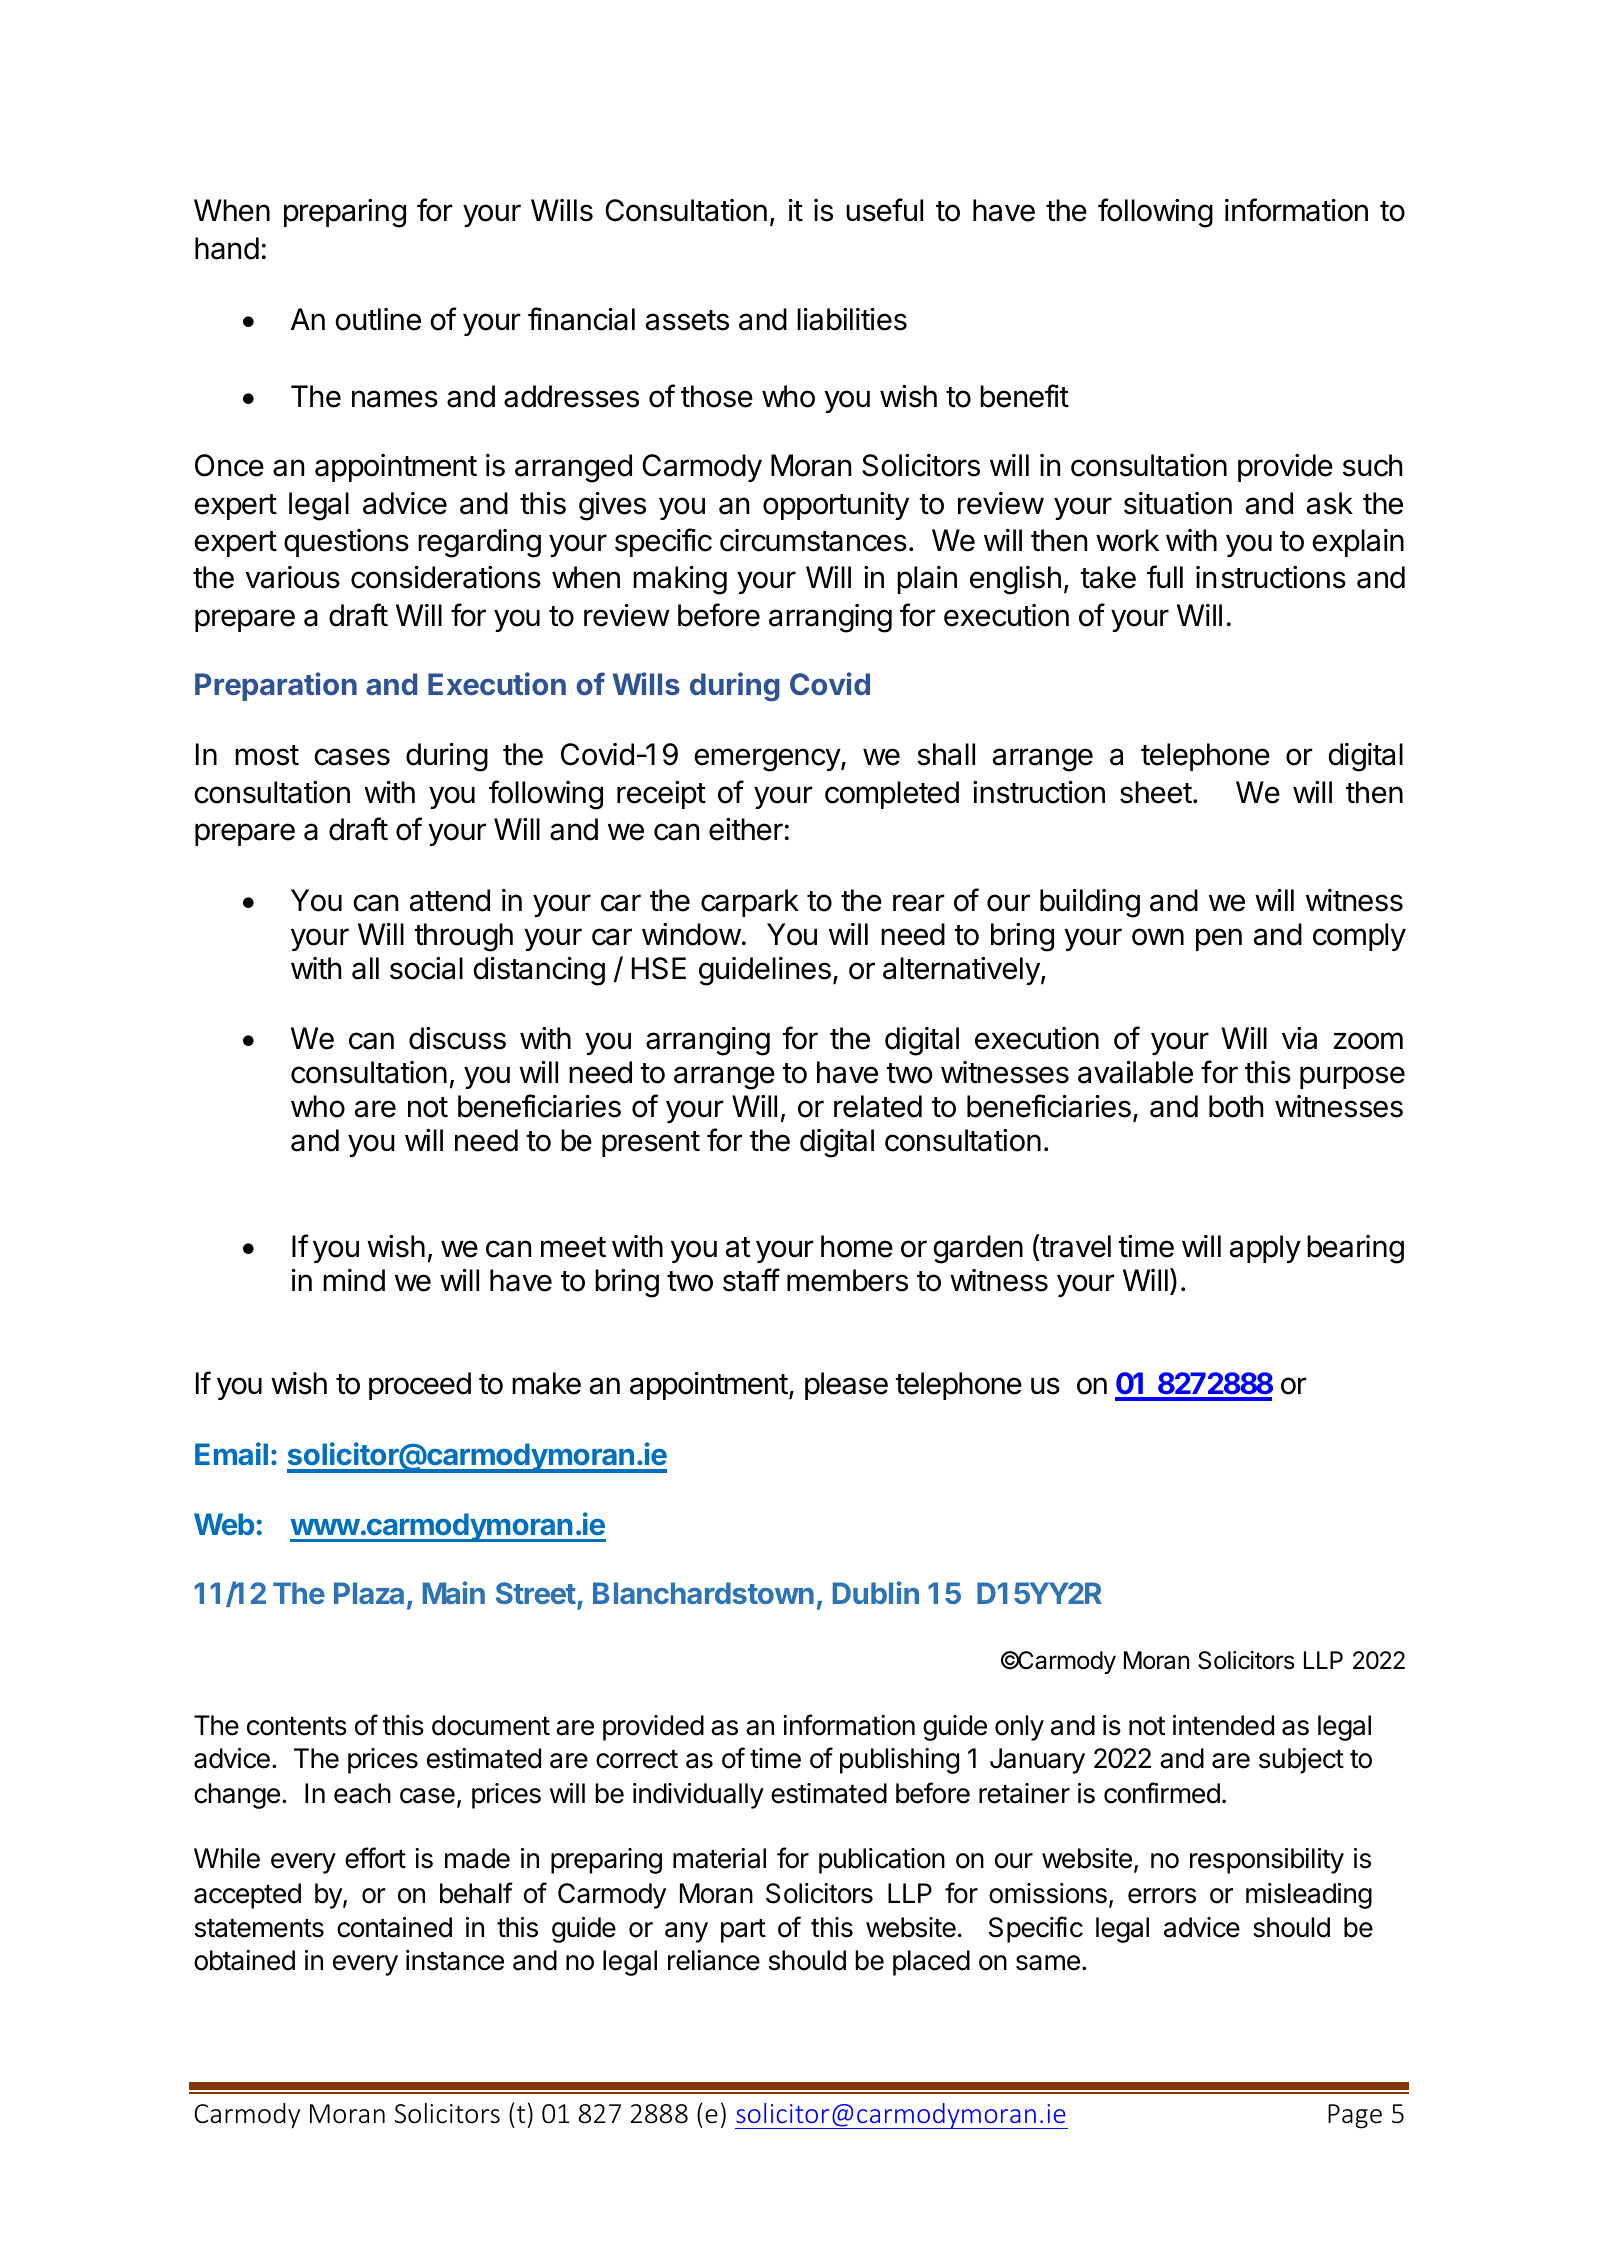 Image resolution: width=1598 pixels, height=2261 pixels. What do you see at coordinates (1024, 396) in the screenshot?
I see `benefit` at bounding box center [1024, 396].
